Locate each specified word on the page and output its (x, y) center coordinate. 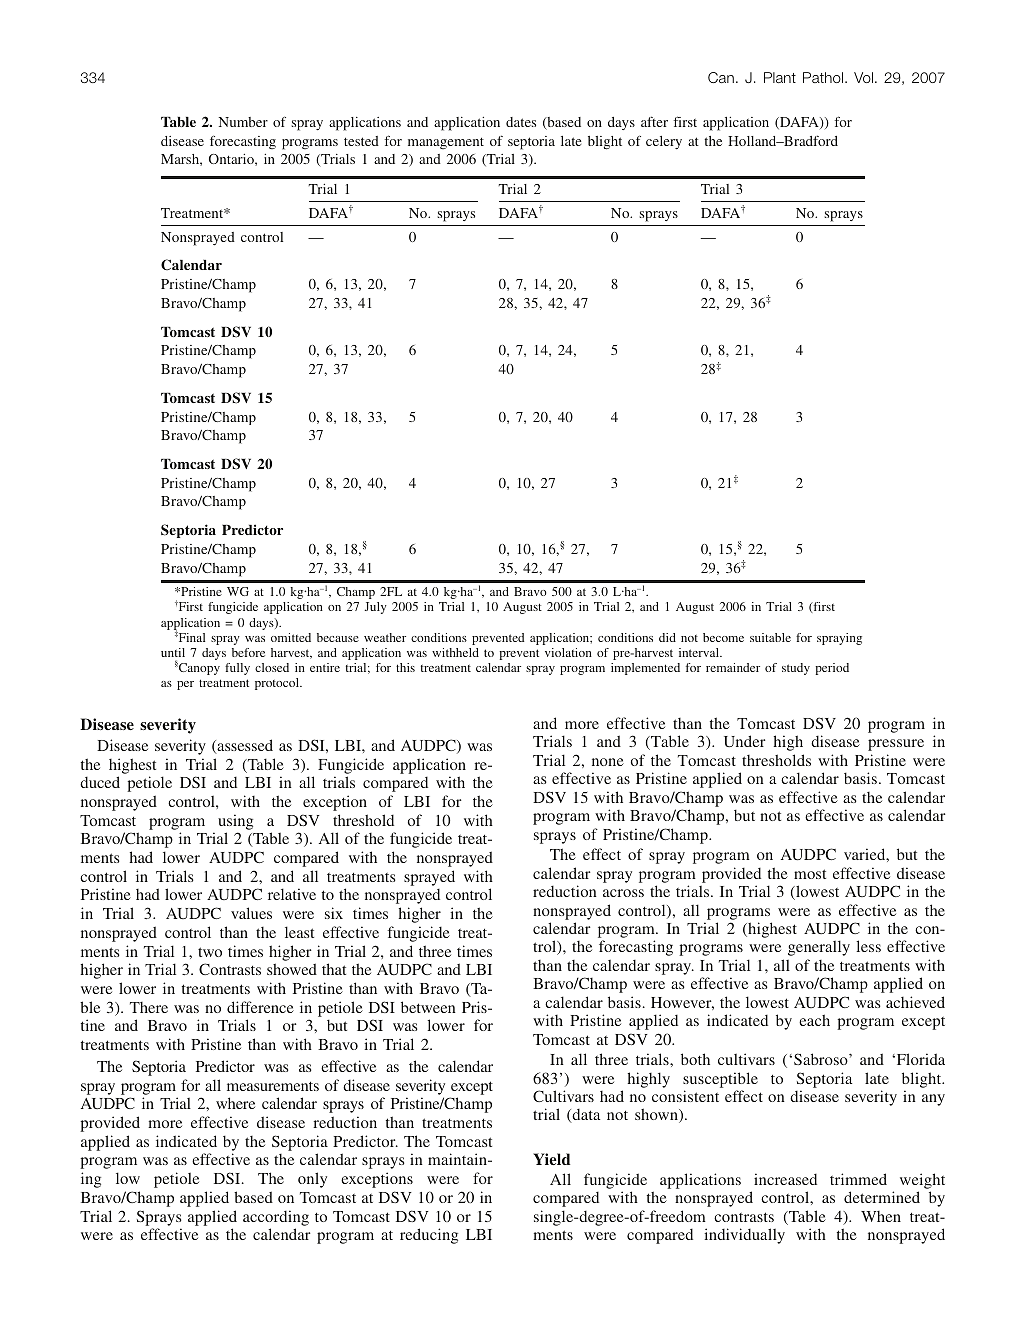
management (446, 143)
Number (243, 122)
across (623, 893)
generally (819, 948)
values (251, 913)
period (832, 669)
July (375, 608)
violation (568, 652)
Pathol (823, 77)
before (248, 652)
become (723, 637)
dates (521, 122)
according (276, 1218)
